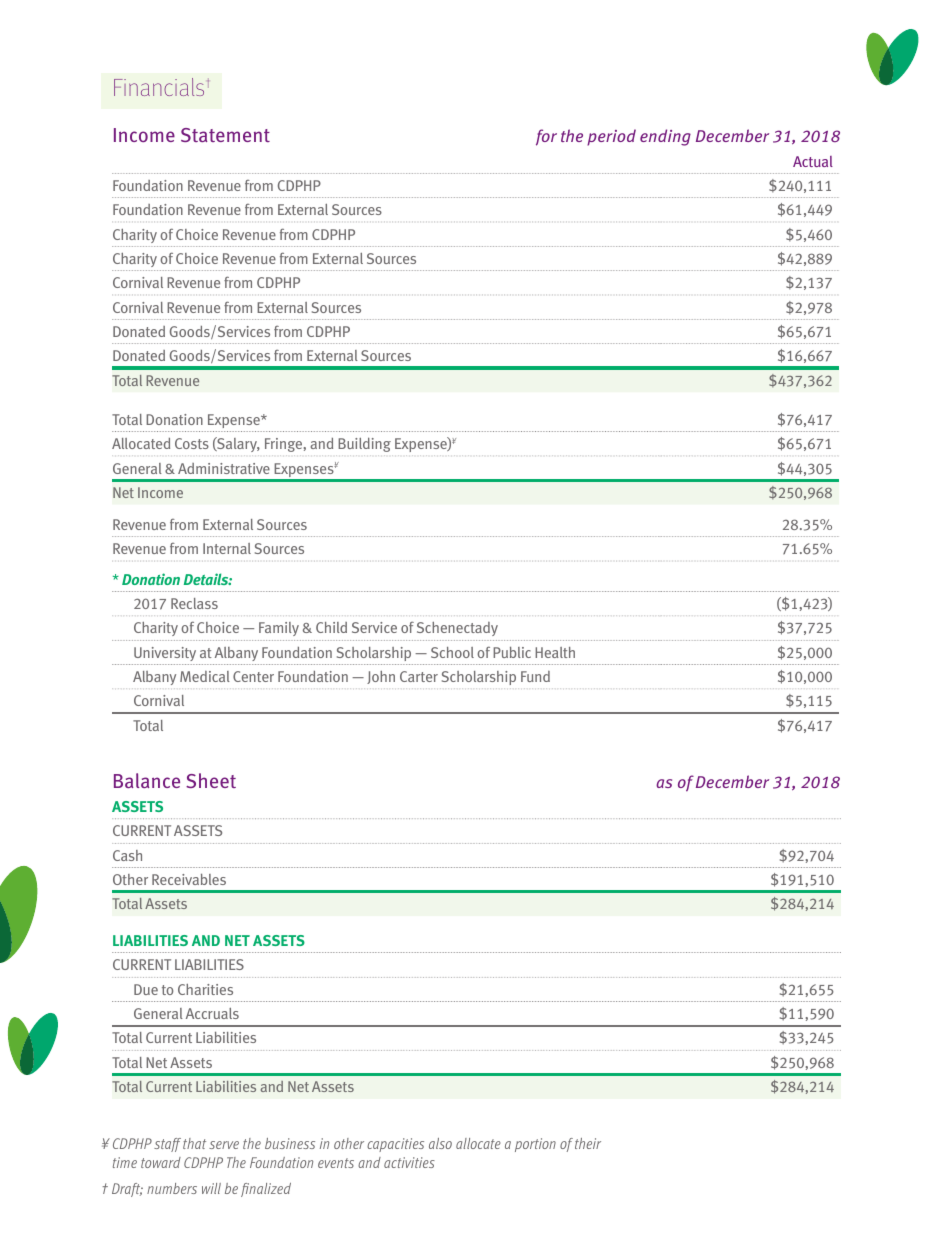 Image resolution: width=952 pixels, height=1233 pixels. I want to click on Building, so click(364, 444).
